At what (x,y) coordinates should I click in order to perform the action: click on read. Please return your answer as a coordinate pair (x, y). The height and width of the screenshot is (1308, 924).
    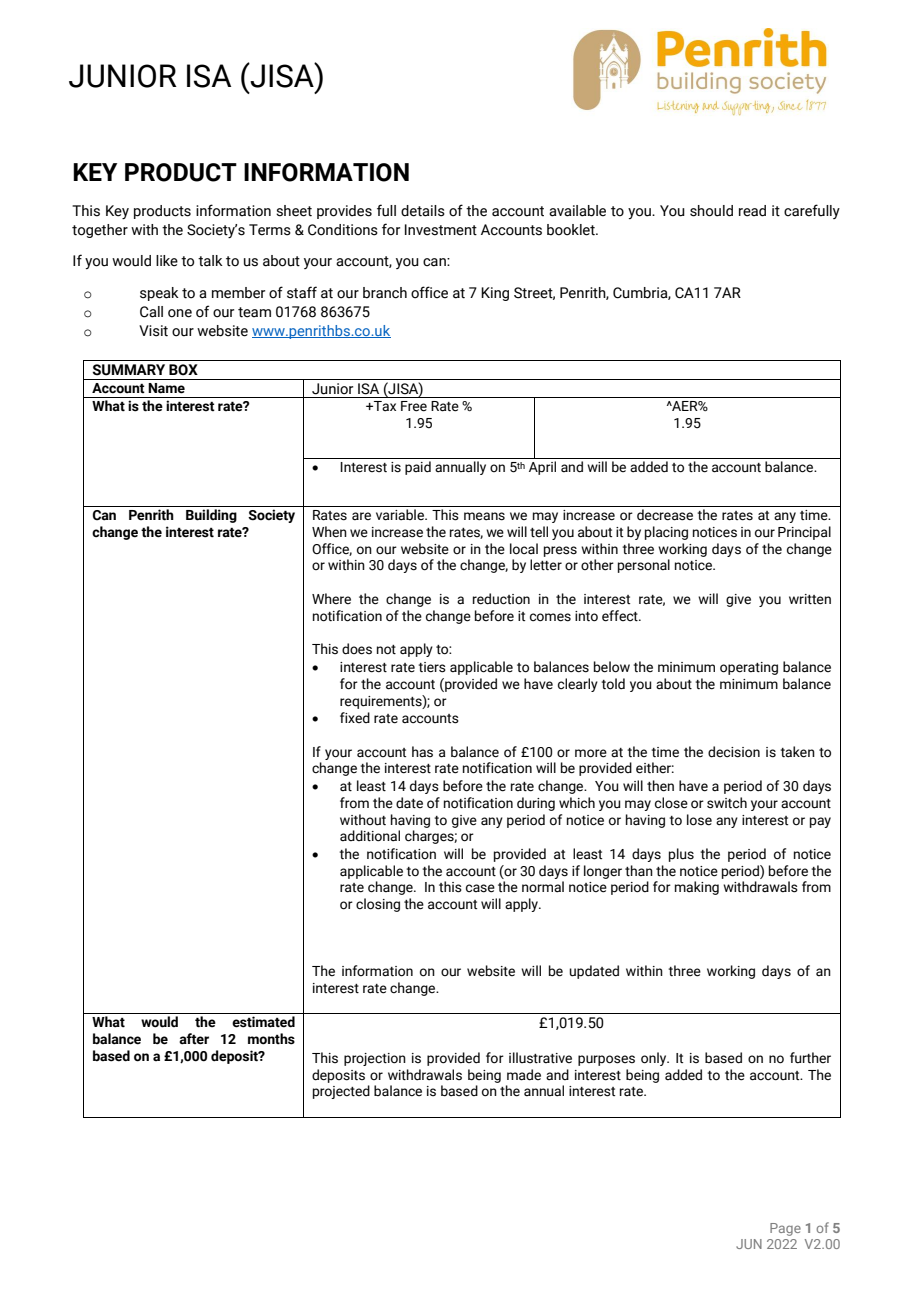
    Looking at the image, I should click on (752, 211).
